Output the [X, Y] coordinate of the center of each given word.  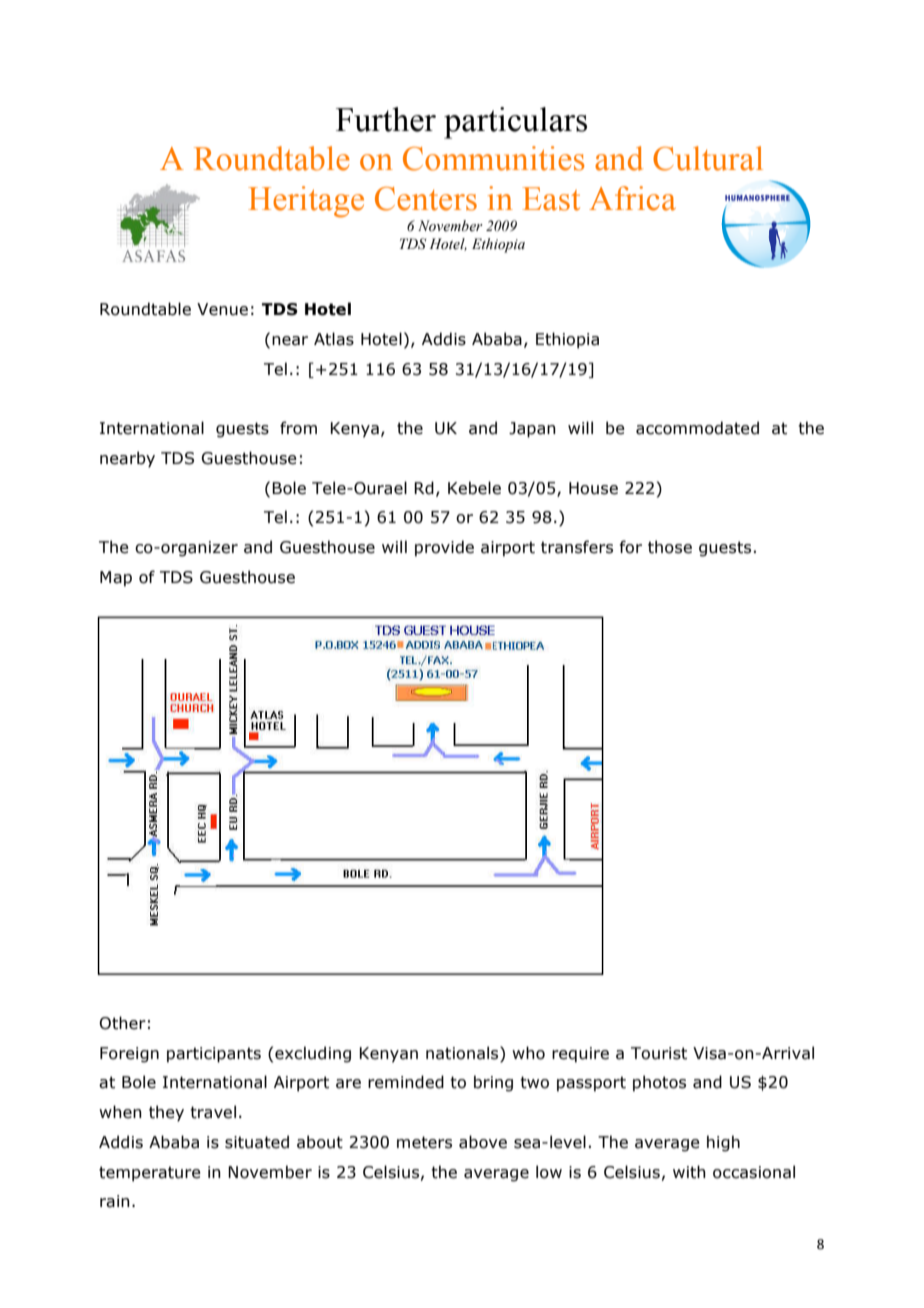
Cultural [708, 158]
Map [116, 579]
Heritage [306, 202]
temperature [150, 1174]
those [670, 547]
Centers [426, 199]
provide [444, 548]
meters [424, 1142]
